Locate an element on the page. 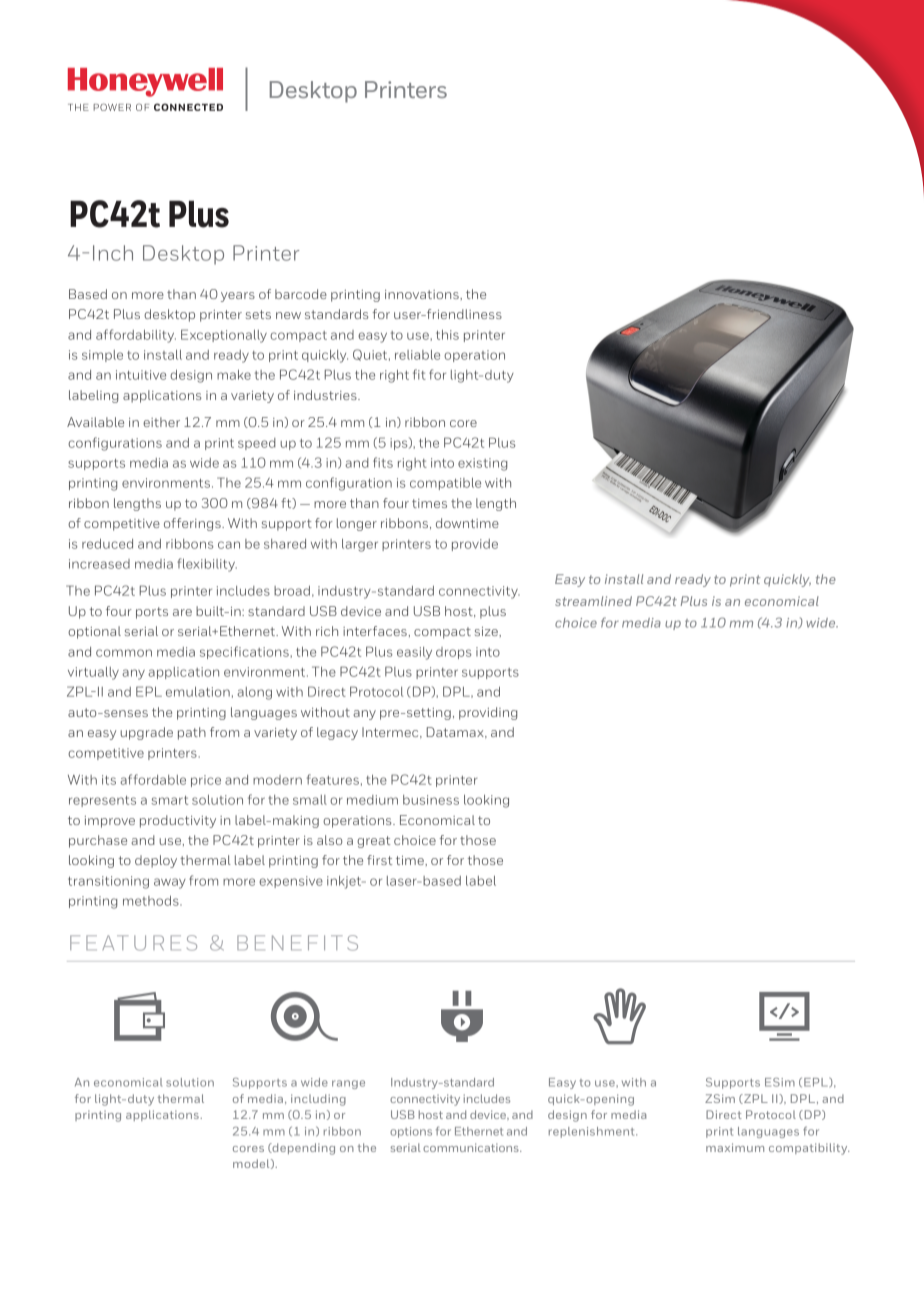  business is located at coordinates (431, 800).
